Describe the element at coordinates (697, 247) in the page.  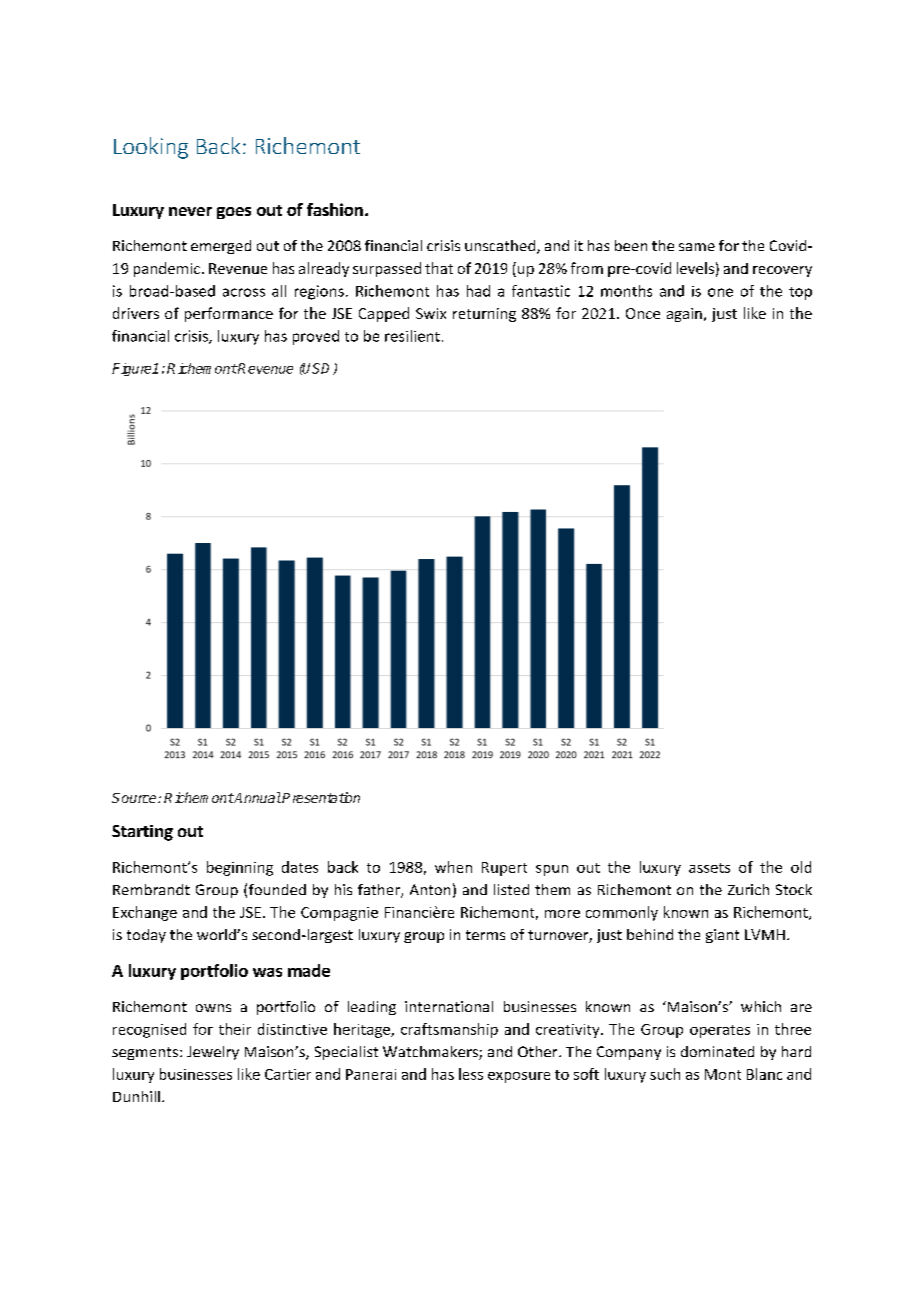
I see `same` at that location.
